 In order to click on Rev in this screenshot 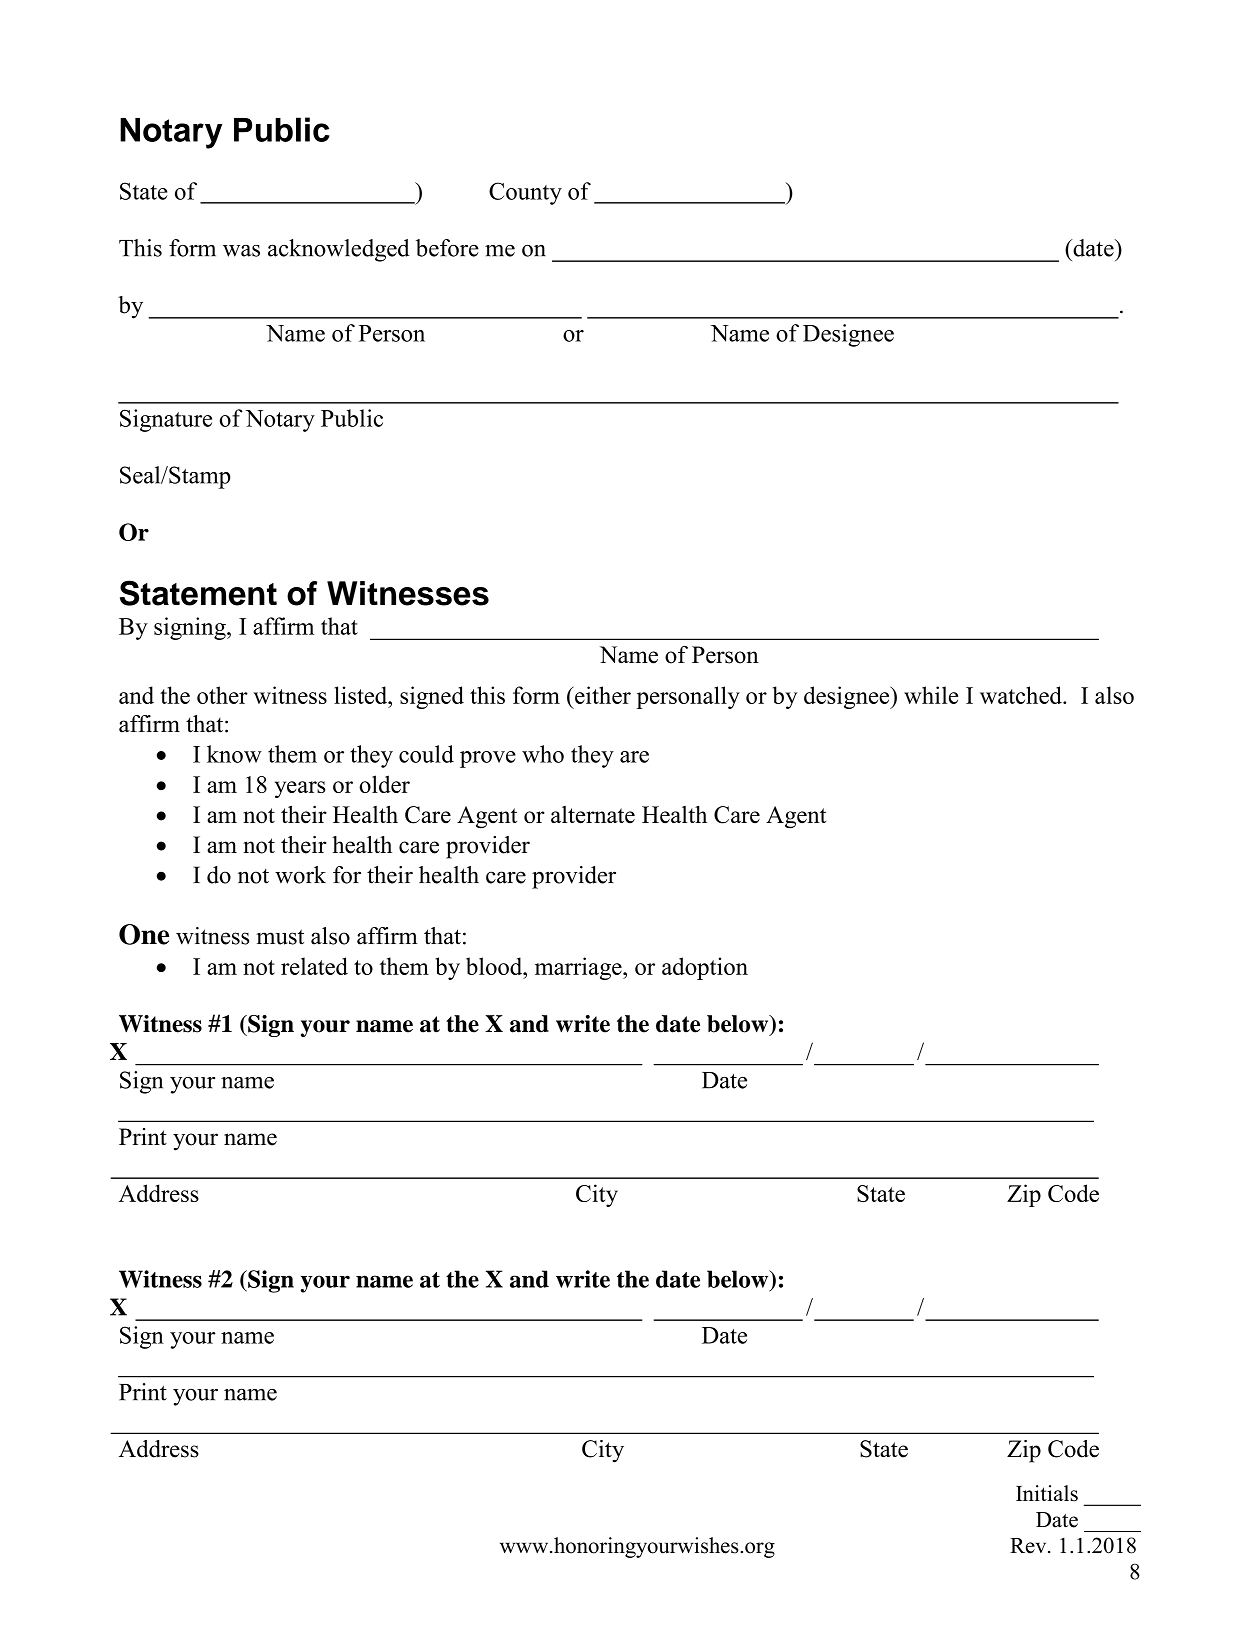, I will do `click(1029, 1546)`.
